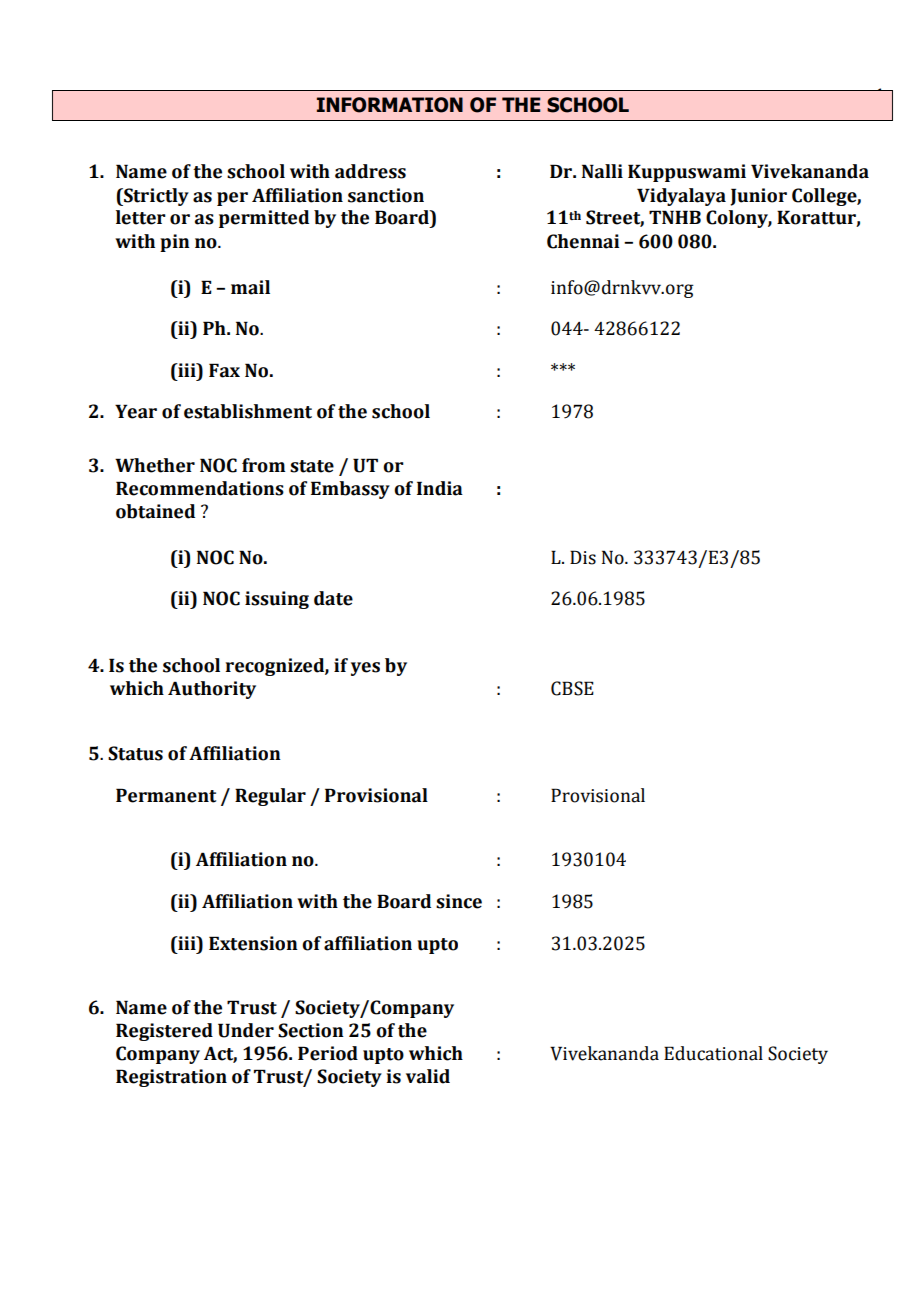 The width and height of the page is (924, 1308). Describe the element at coordinates (758, 197) in the page. I see `Junior` at that location.
